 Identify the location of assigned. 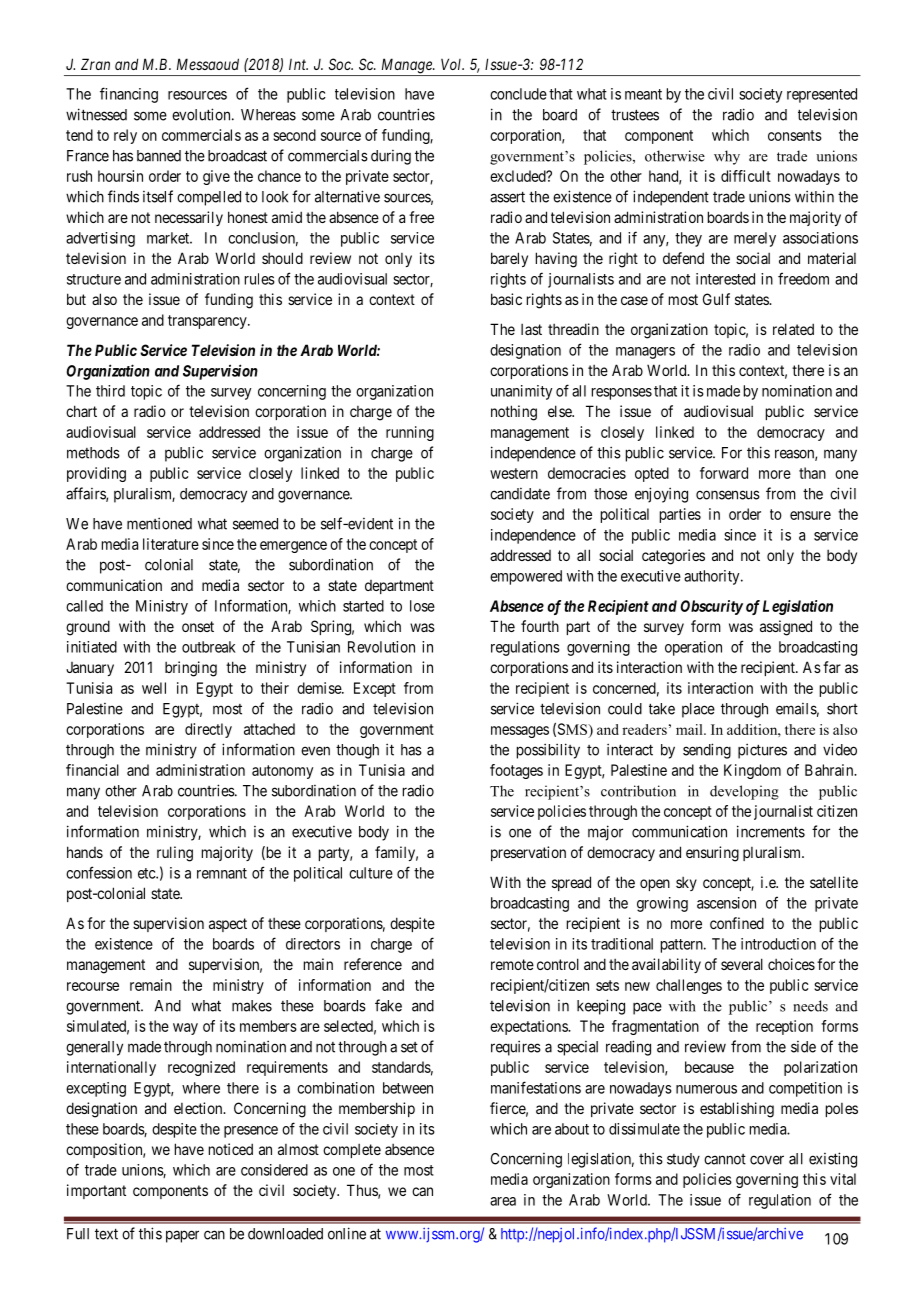
(786, 628).
